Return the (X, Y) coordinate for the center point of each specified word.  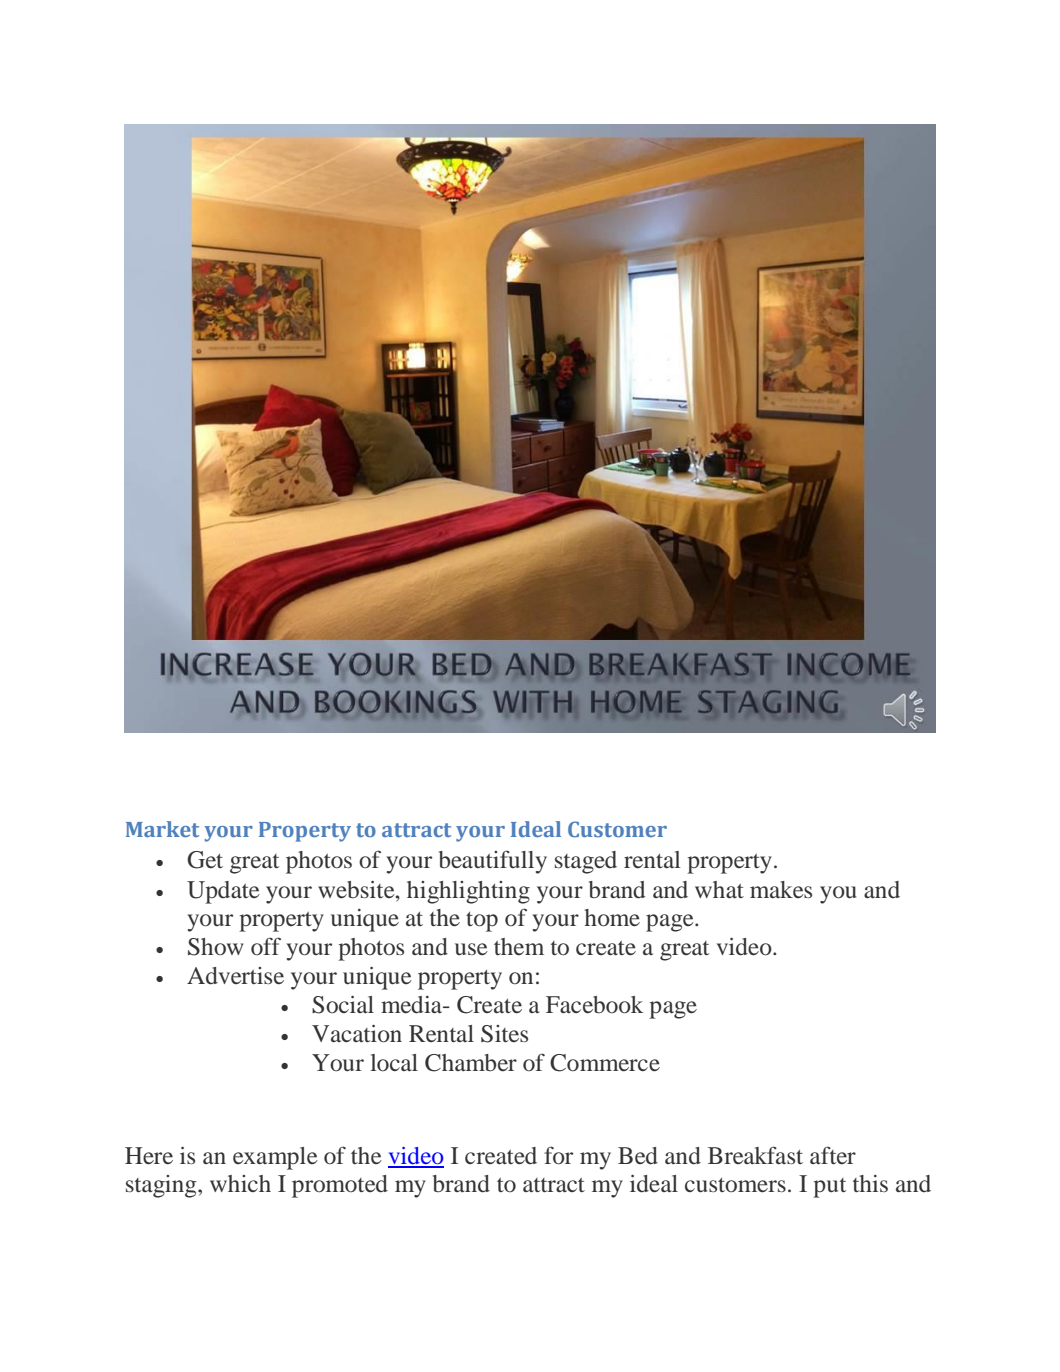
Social (343, 1005)
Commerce (605, 1063)
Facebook (594, 1005)
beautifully (493, 862)
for (558, 1155)
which (240, 1183)
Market (162, 829)
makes (781, 889)
